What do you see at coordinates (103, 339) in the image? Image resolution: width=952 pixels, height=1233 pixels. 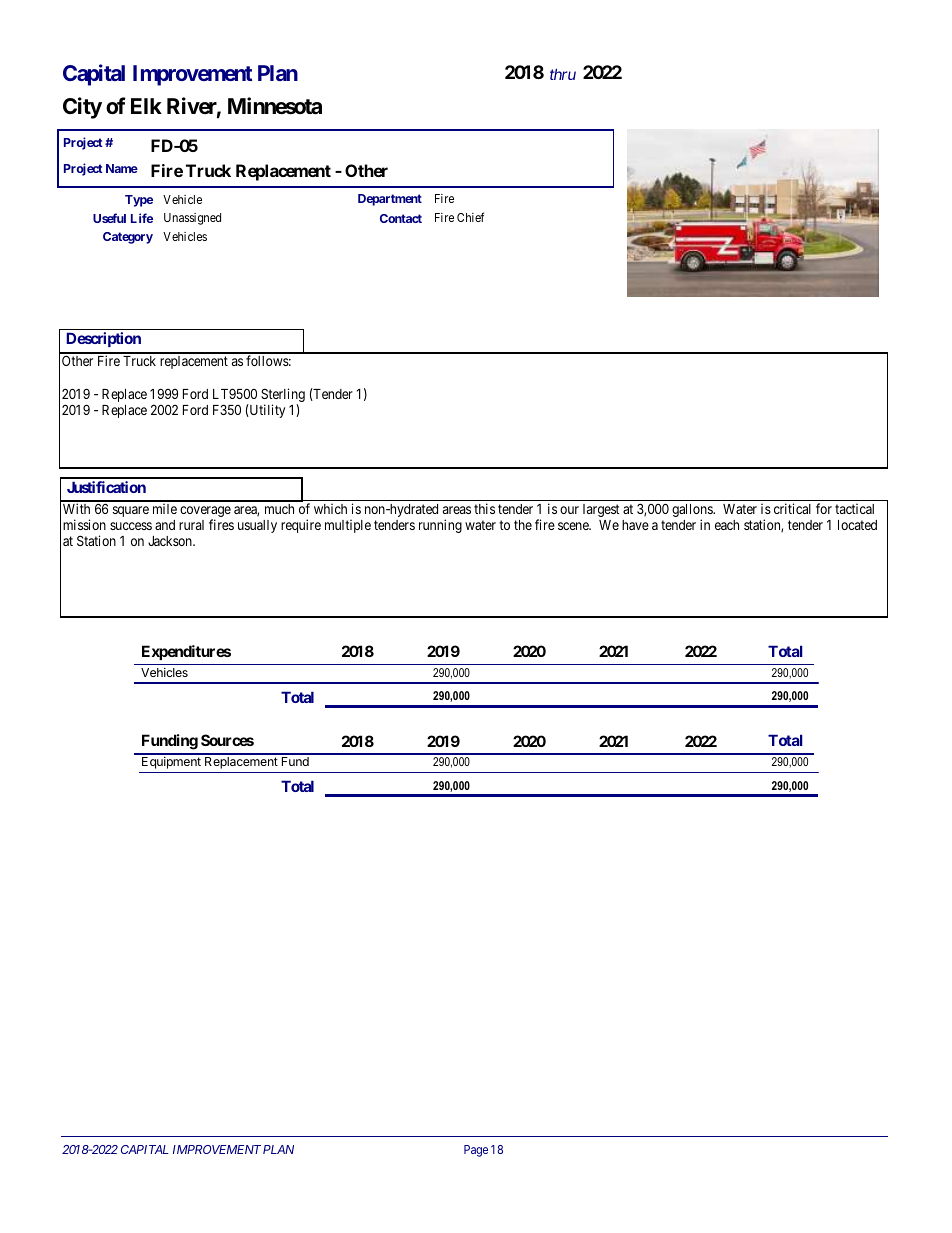 I see `Description` at bounding box center [103, 339].
